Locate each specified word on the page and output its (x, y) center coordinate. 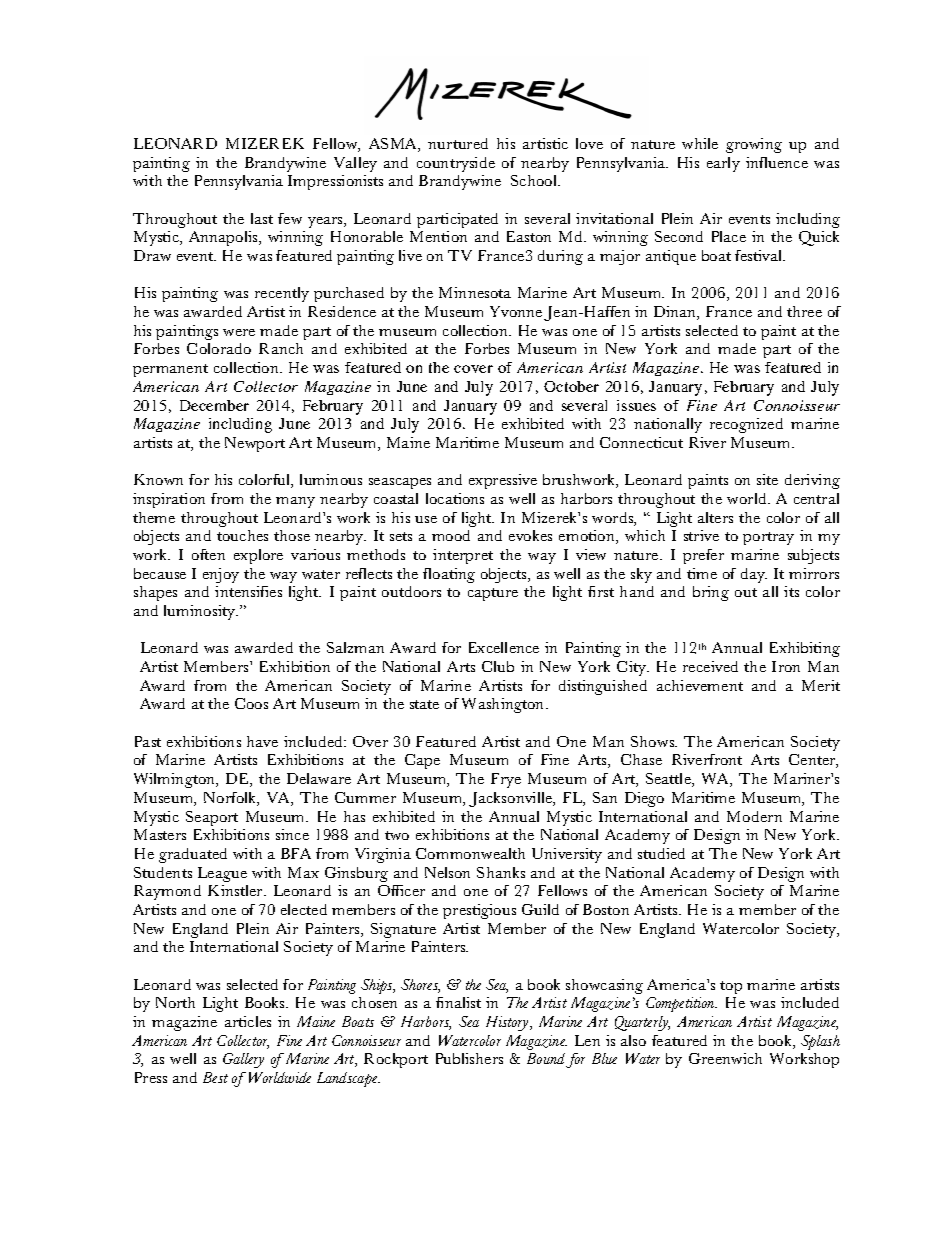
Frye (506, 780)
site (767, 479)
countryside (456, 164)
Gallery (243, 1060)
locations (455, 498)
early (723, 164)
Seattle (669, 780)
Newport (255, 444)
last (262, 218)
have (262, 741)
